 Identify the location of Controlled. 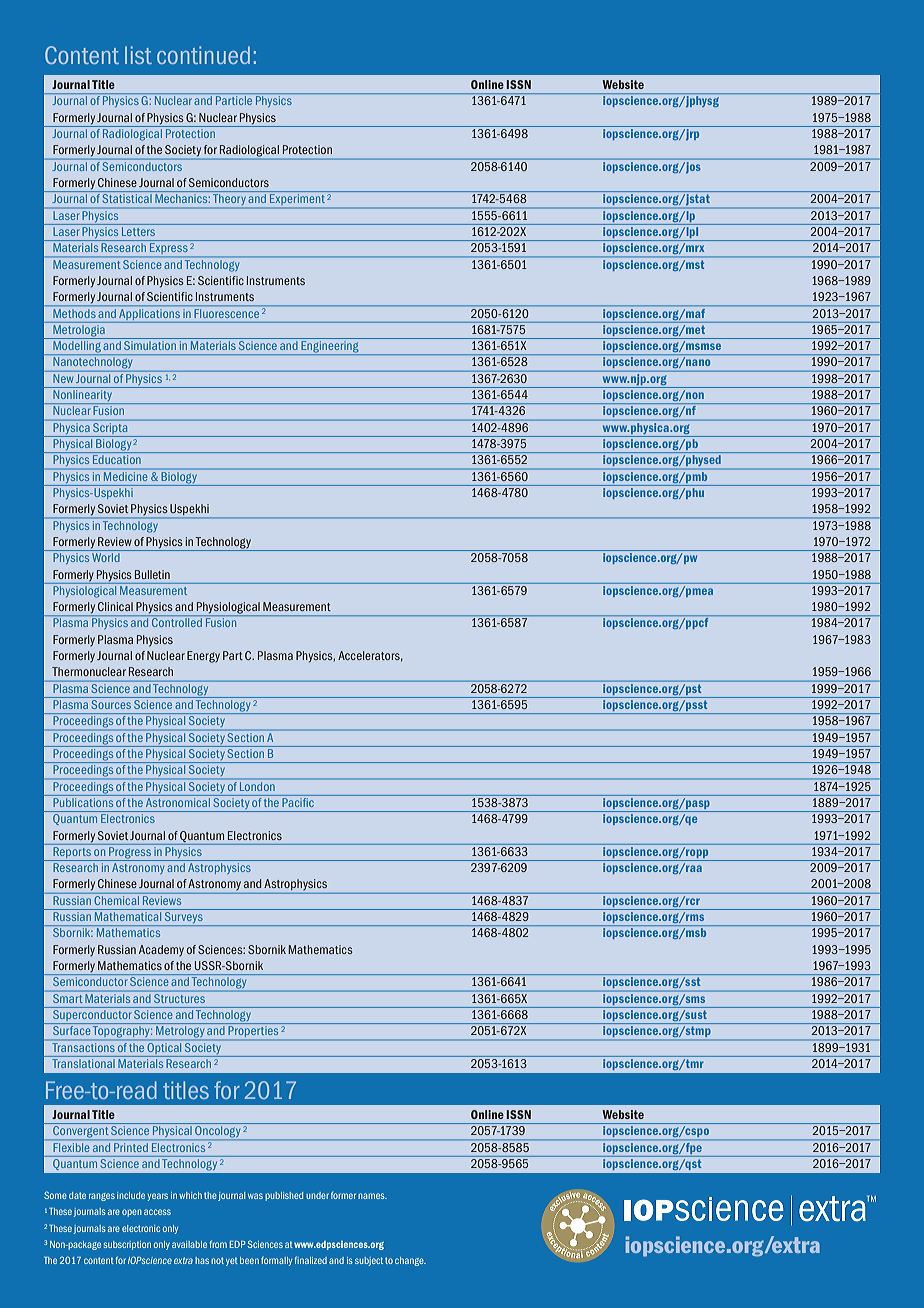
(177, 622).
